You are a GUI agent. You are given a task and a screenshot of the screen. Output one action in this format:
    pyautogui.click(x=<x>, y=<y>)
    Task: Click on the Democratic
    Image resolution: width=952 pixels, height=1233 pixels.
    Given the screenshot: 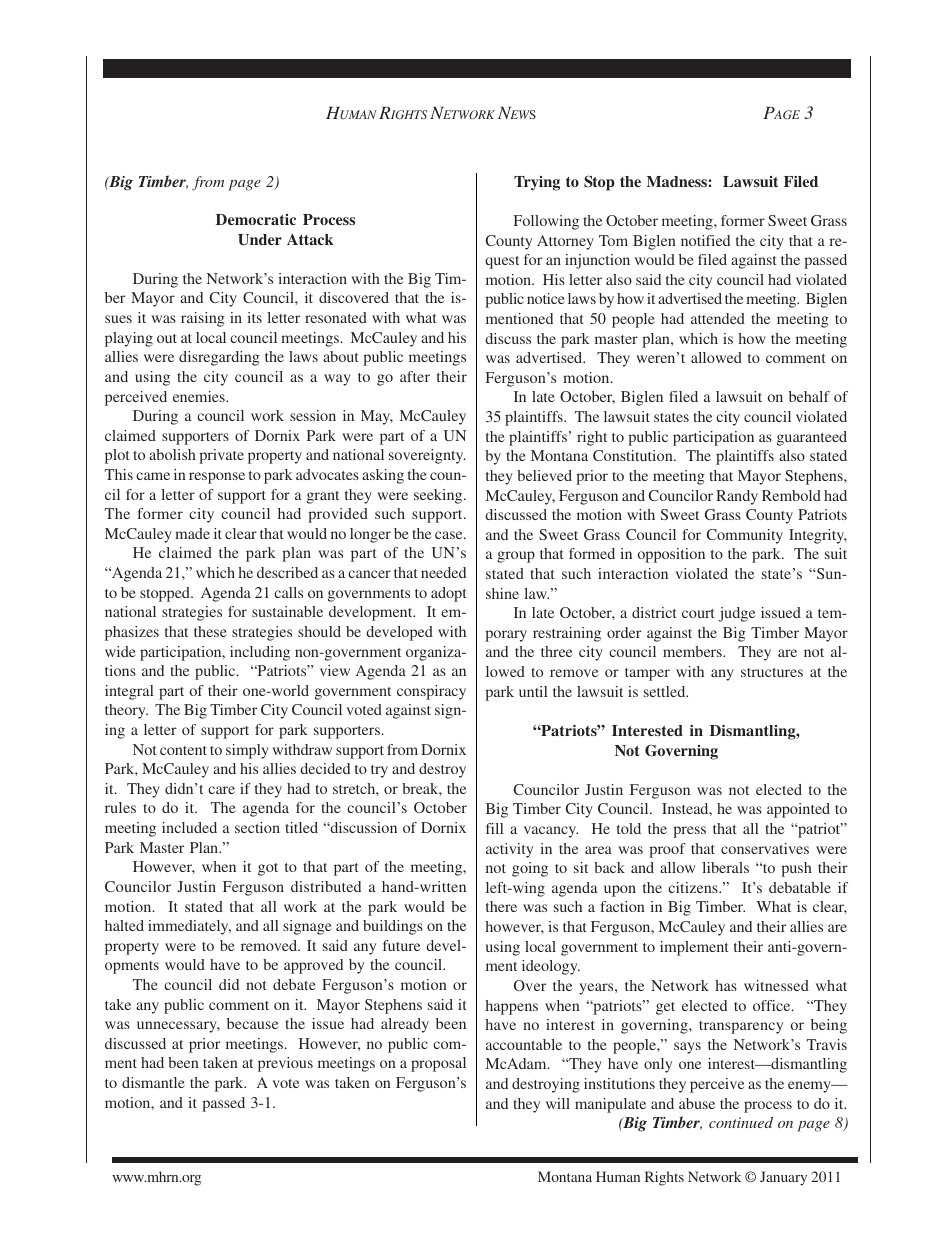 What is the action you would take?
    pyautogui.click(x=256, y=219)
